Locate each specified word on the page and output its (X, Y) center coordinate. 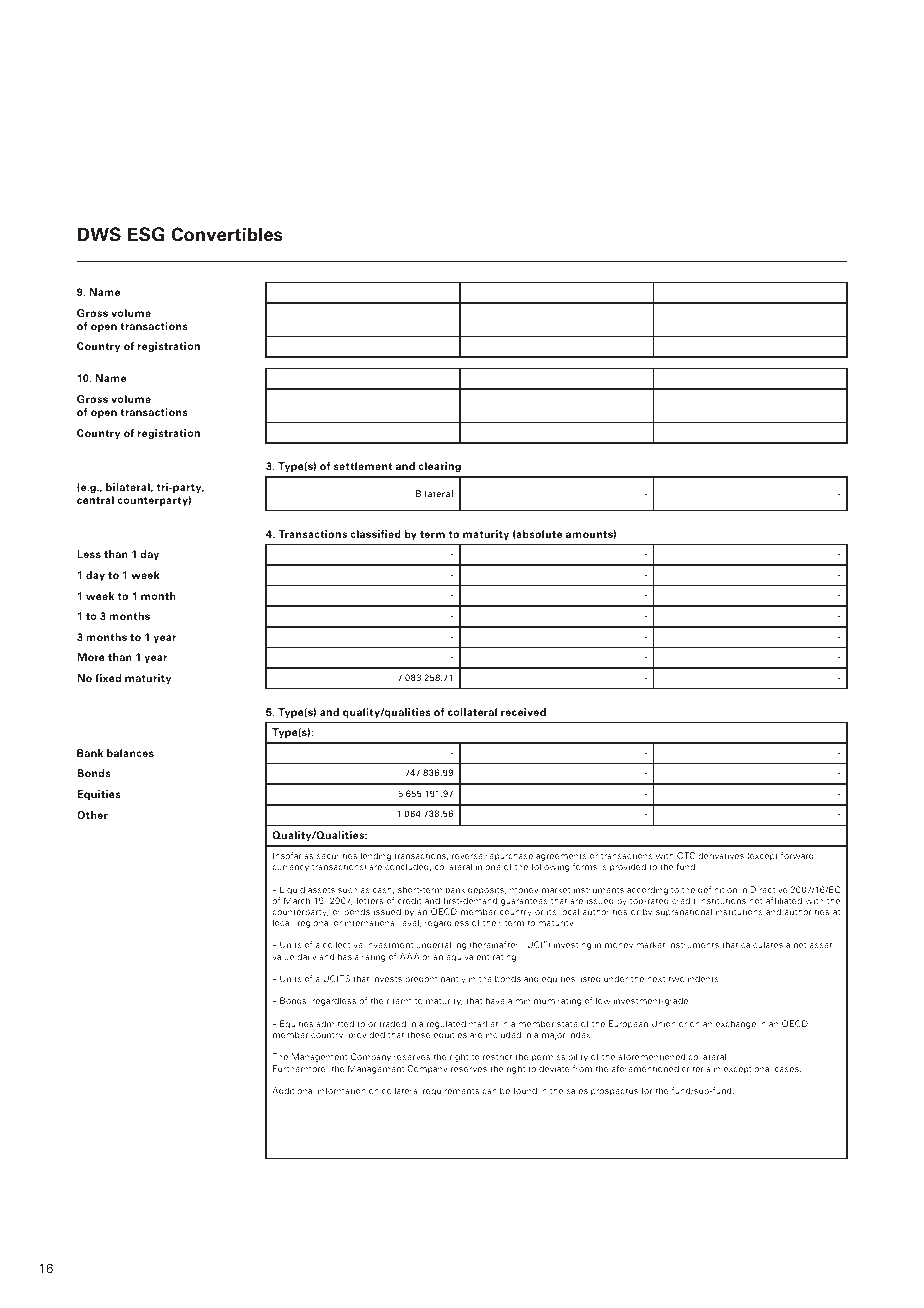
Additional (293, 1090)
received (523, 712)
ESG (146, 234)
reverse (467, 856)
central (95, 500)
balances (130, 753)
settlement (362, 466)
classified (375, 534)
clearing (439, 467)
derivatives (721, 855)
